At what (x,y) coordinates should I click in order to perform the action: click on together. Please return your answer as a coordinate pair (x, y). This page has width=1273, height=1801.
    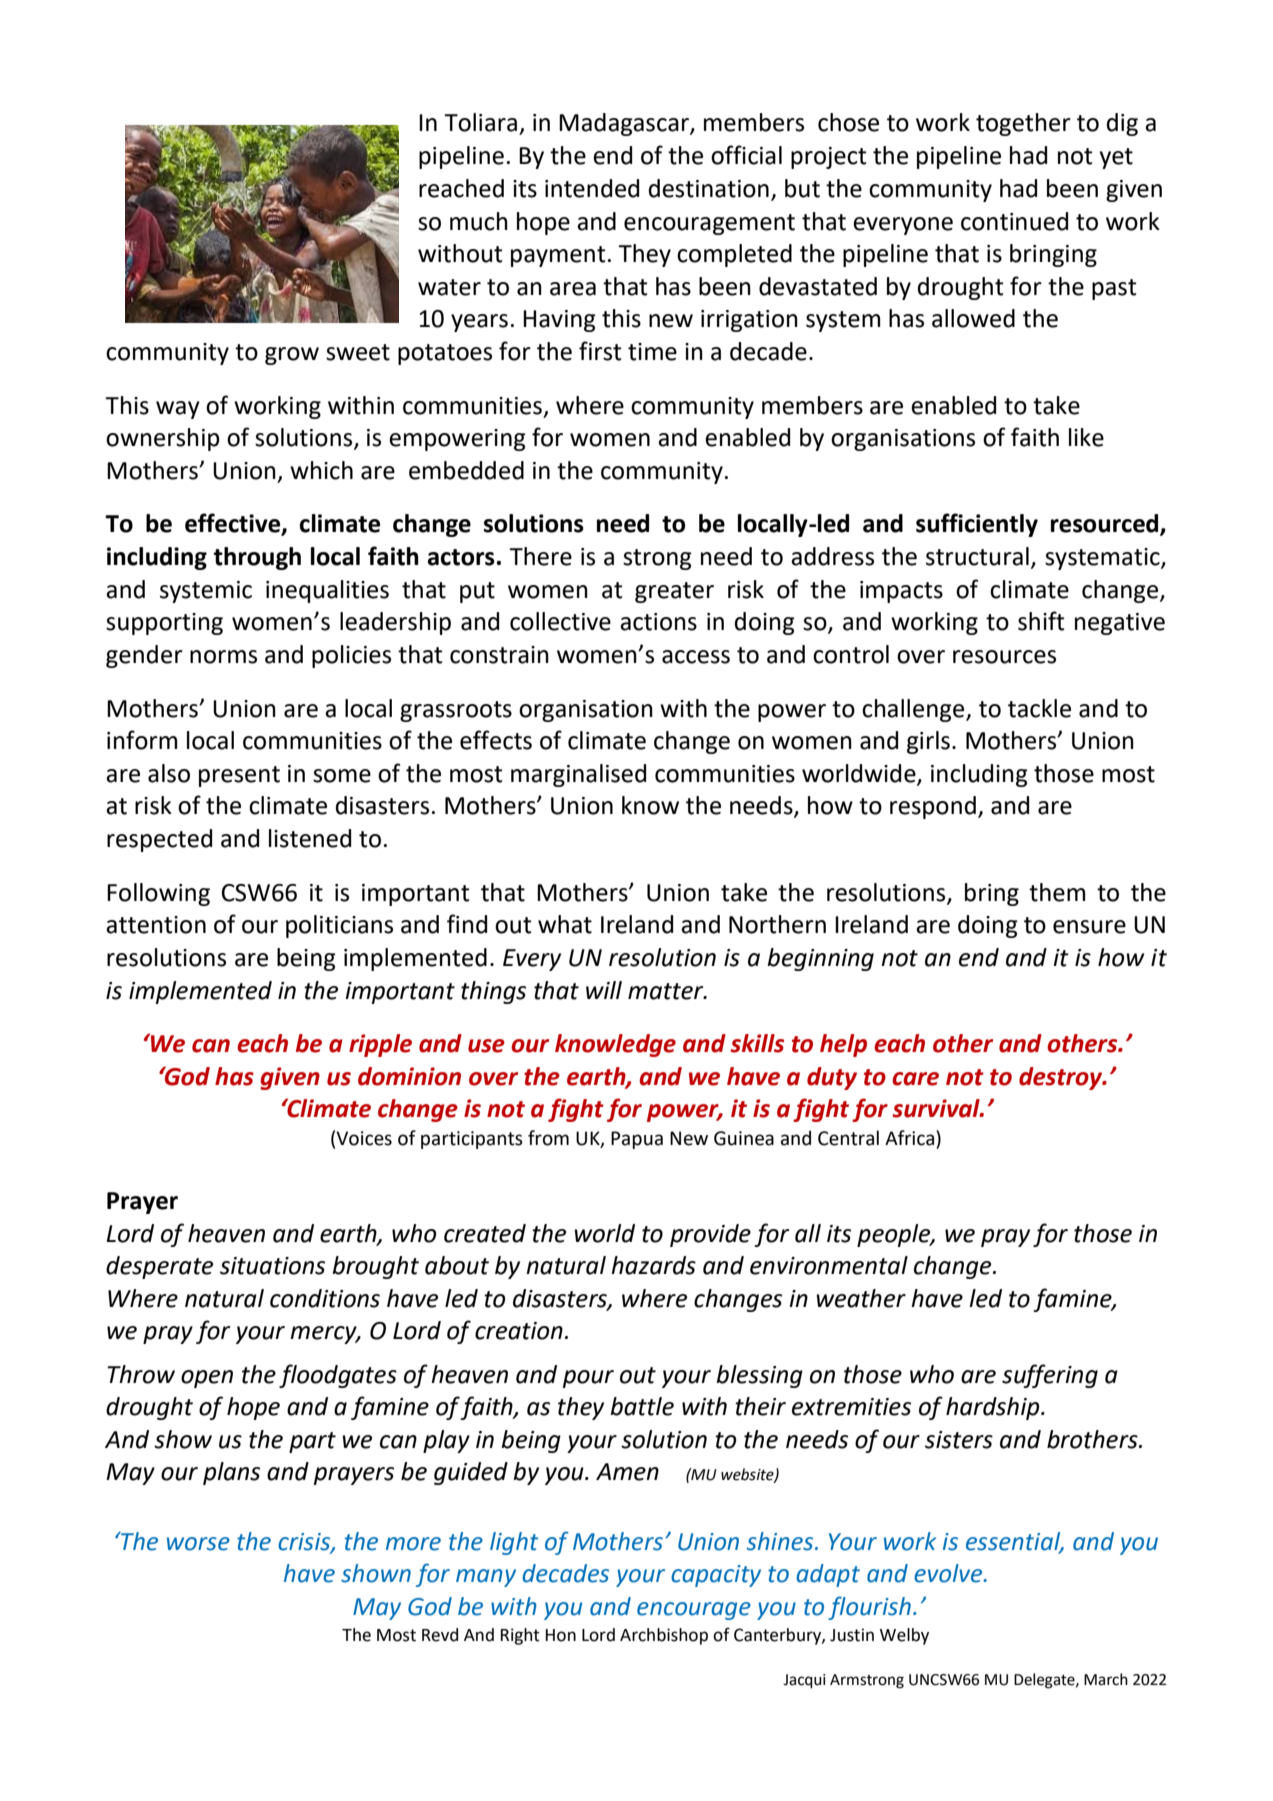
    Looking at the image, I should click on (1023, 124).
